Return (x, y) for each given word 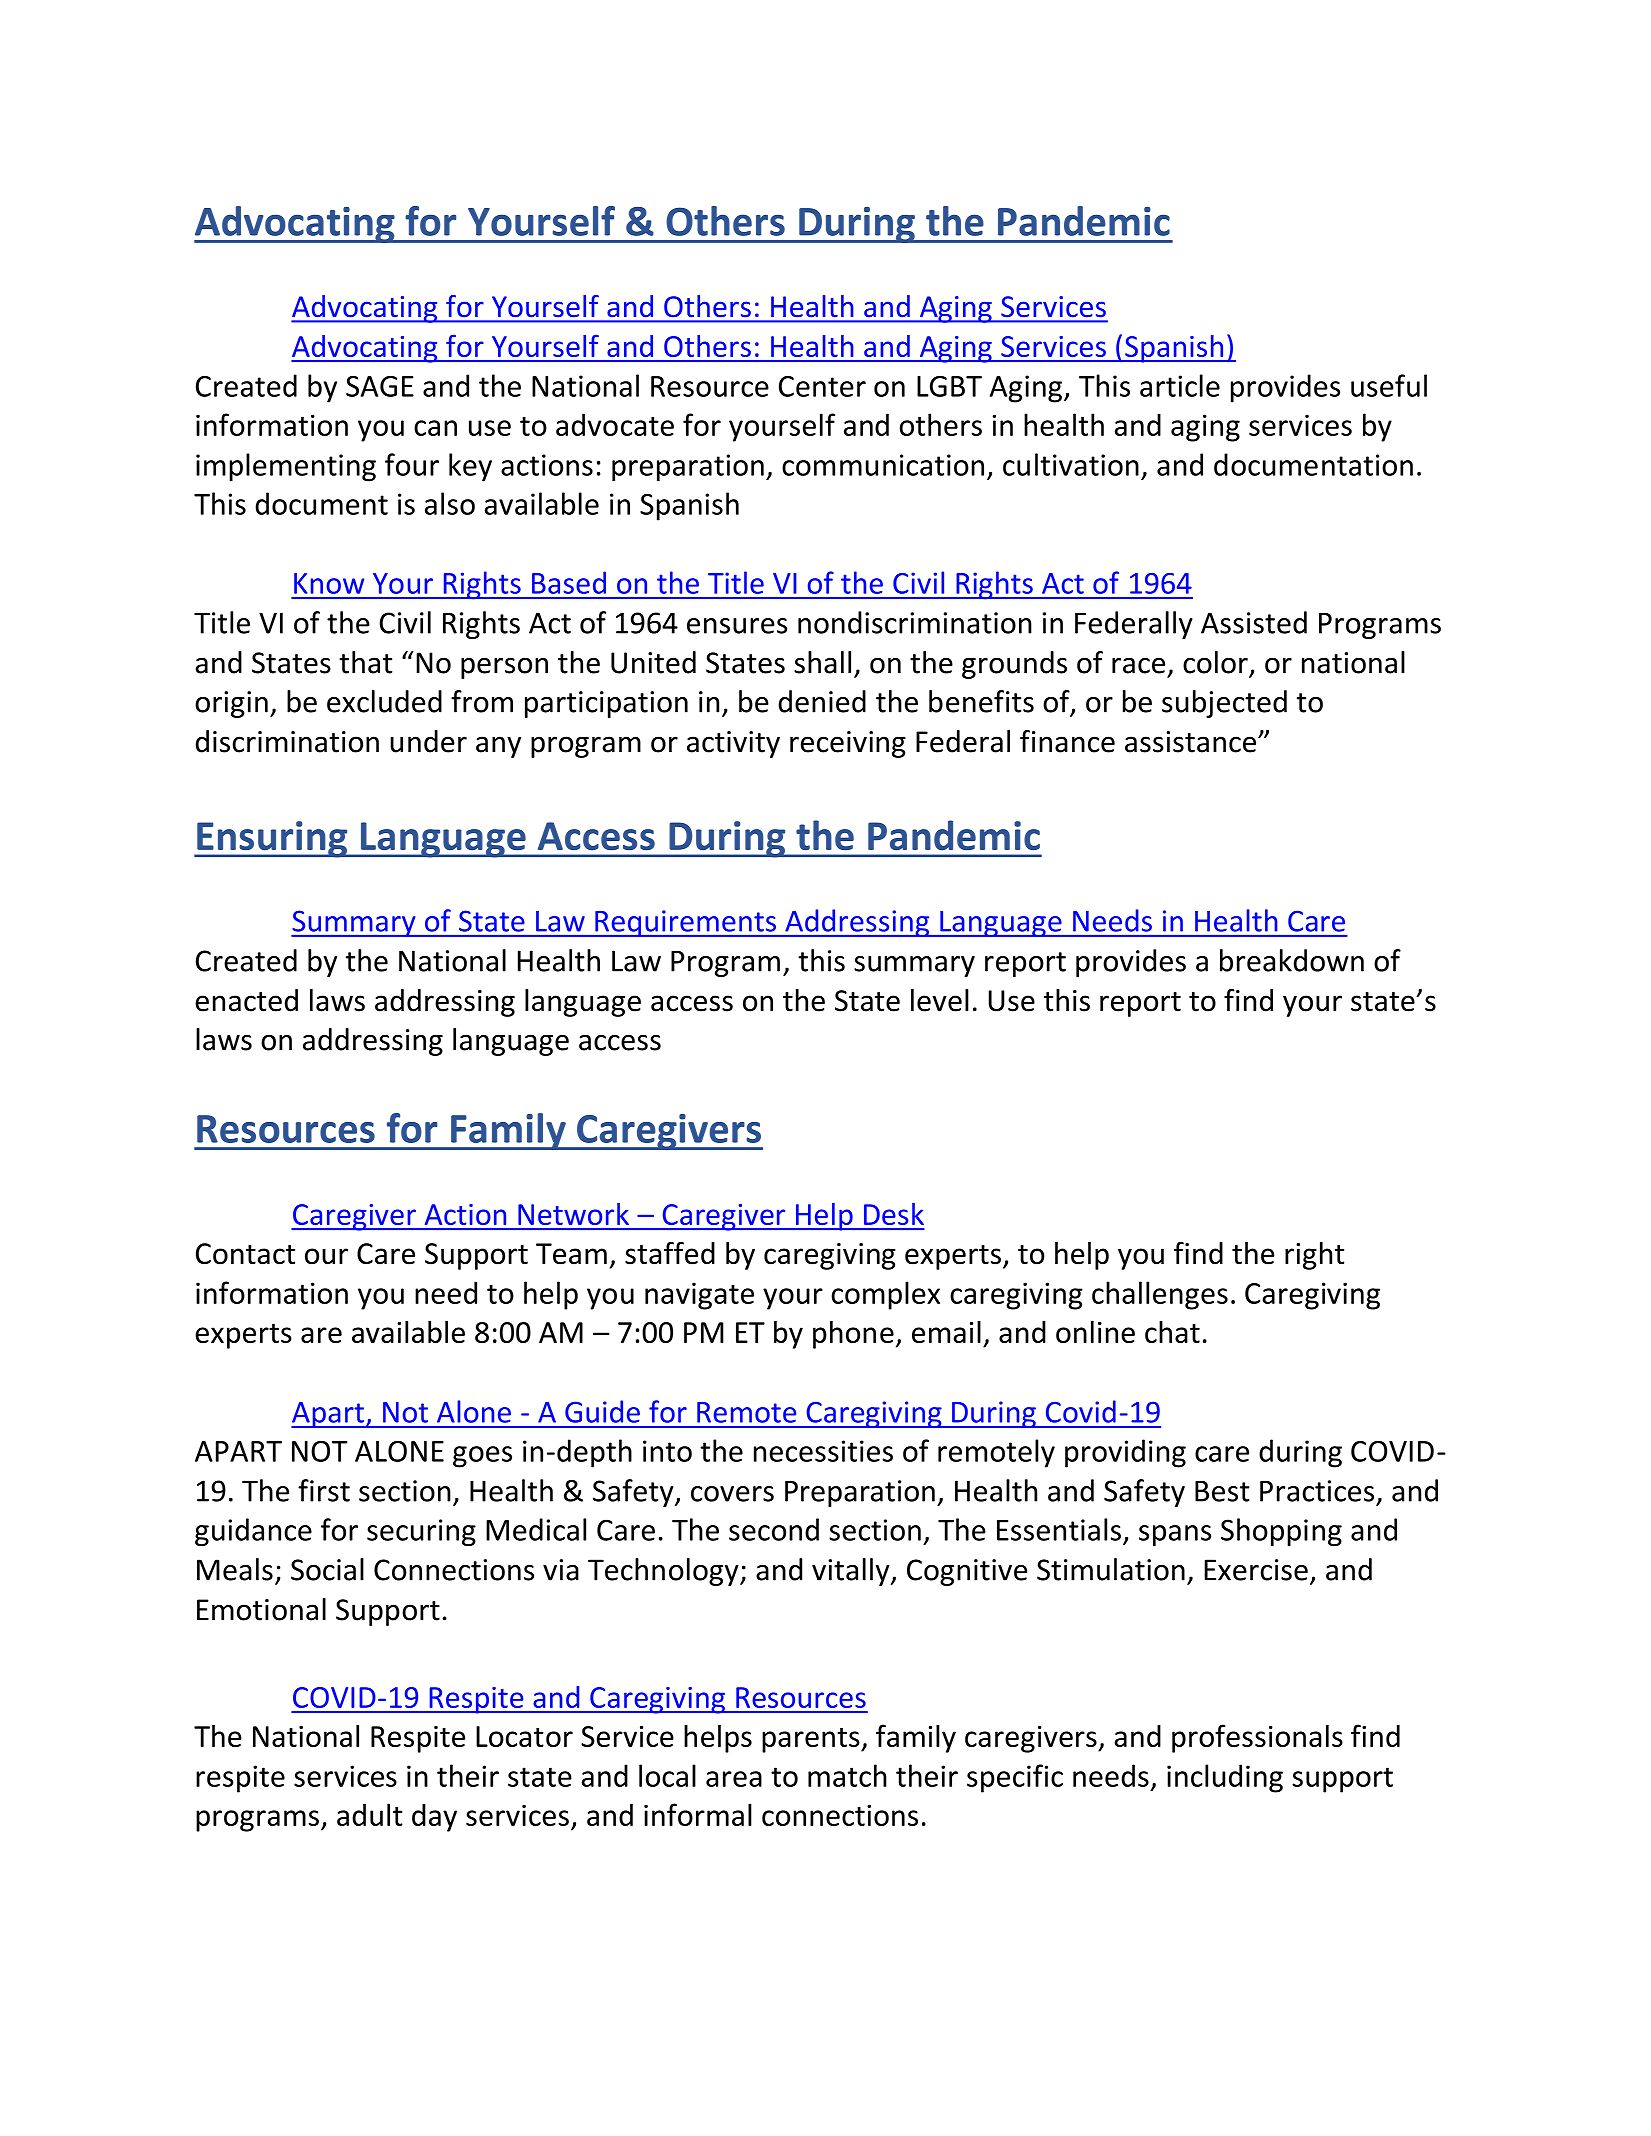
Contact (245, 1254)
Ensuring (272, 839)
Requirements (685, 923)
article (1180, 385)
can (435, 428)
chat (1172, 1332)
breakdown (1292, 960)
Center (822, 386)
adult (370, 1814)
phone (853, 1334)
